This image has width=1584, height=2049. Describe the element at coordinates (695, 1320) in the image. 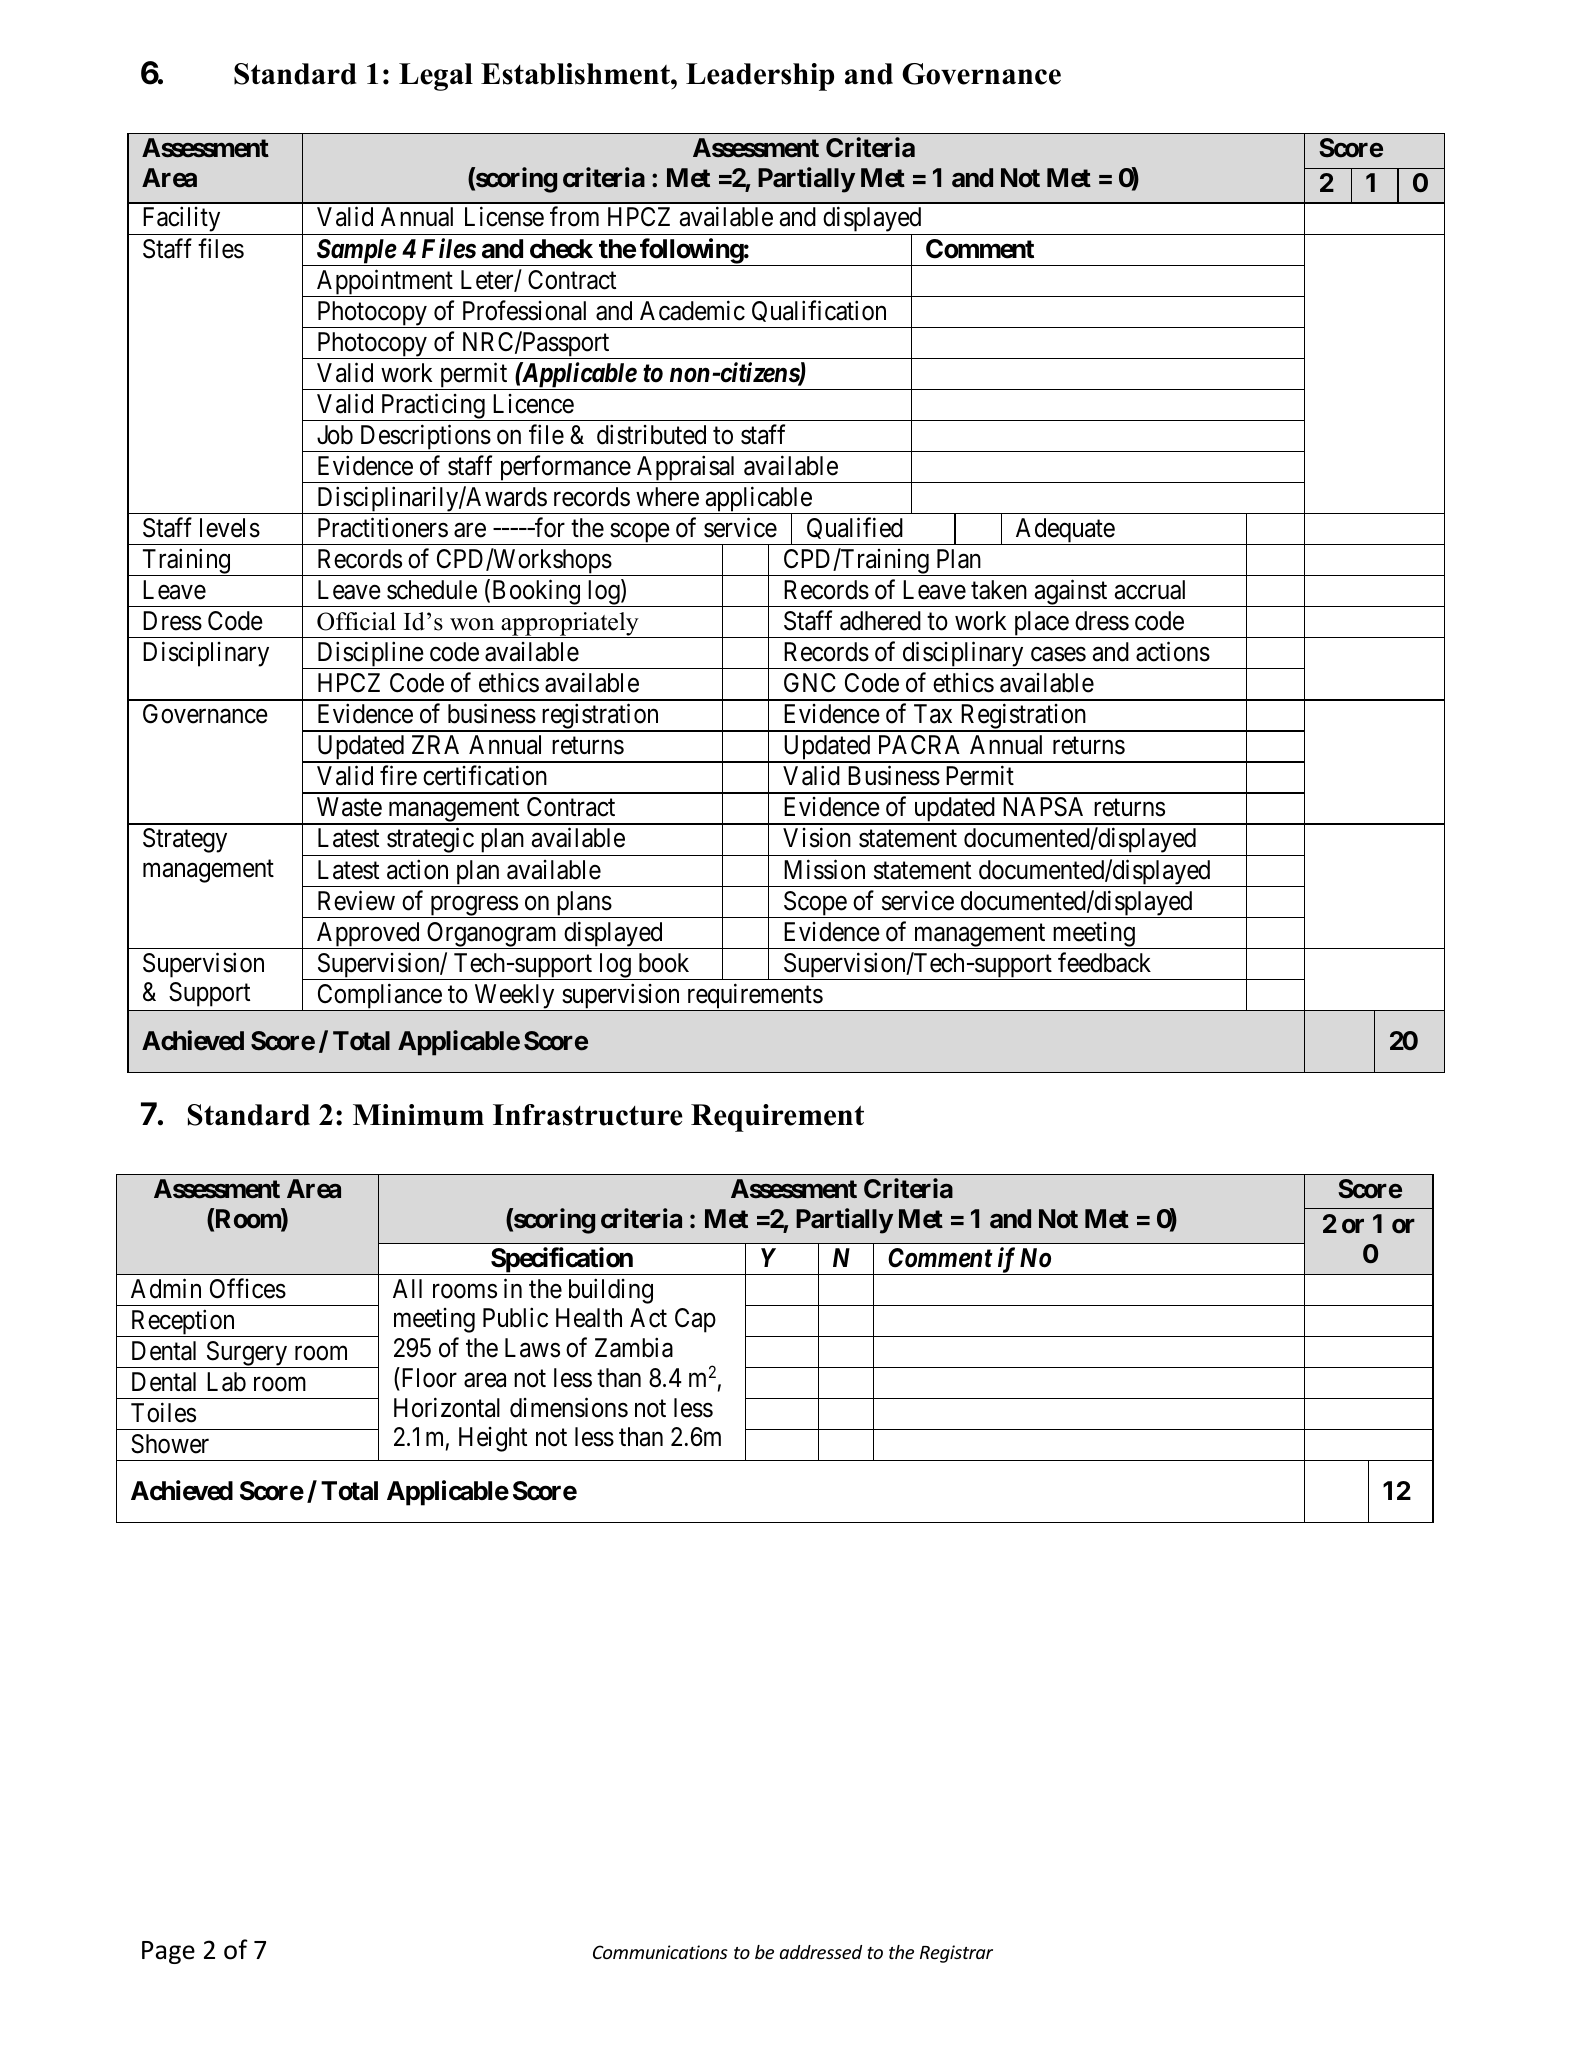

I see `Cap` at that location.
